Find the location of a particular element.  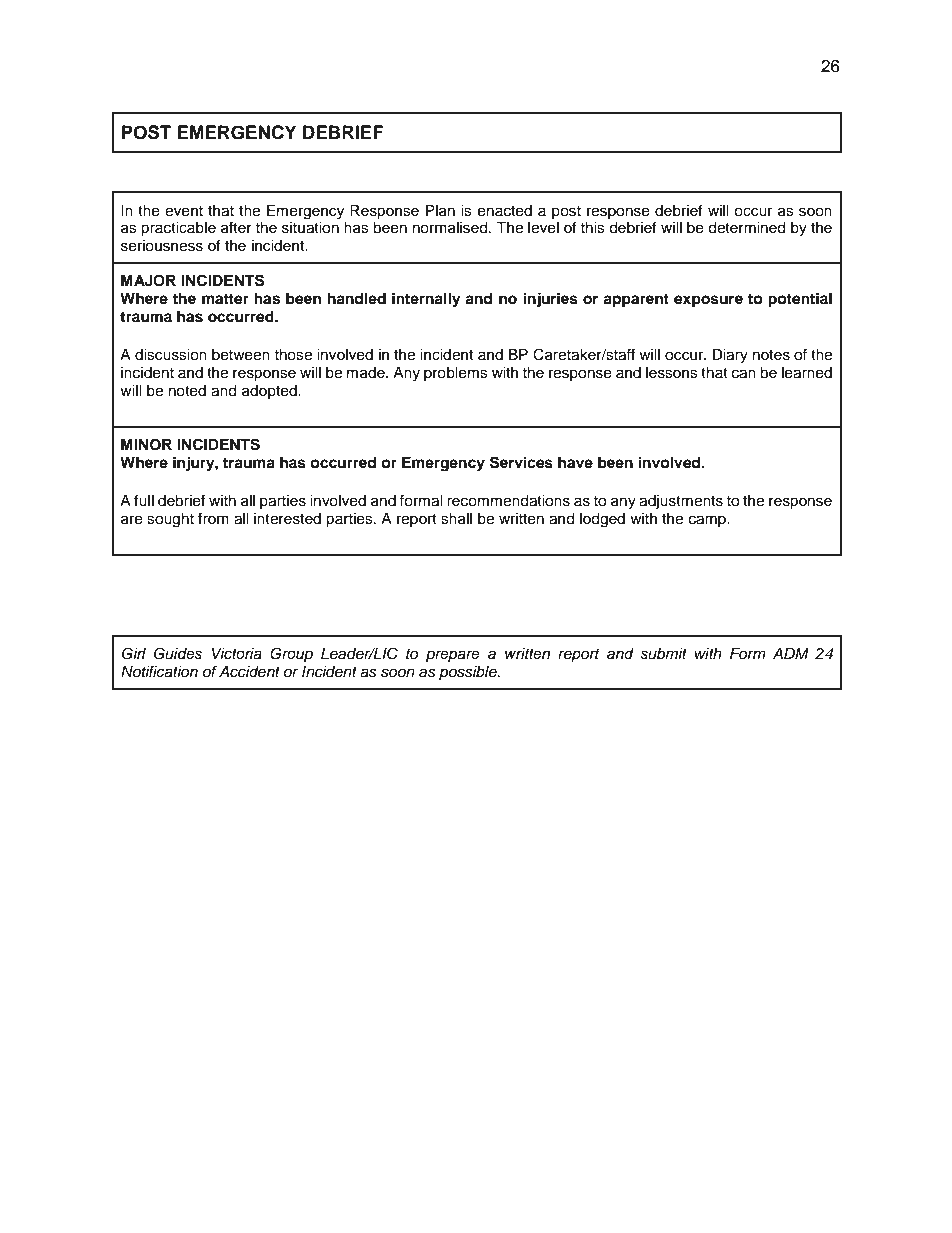

determined is located at coordinates (746, 228).
